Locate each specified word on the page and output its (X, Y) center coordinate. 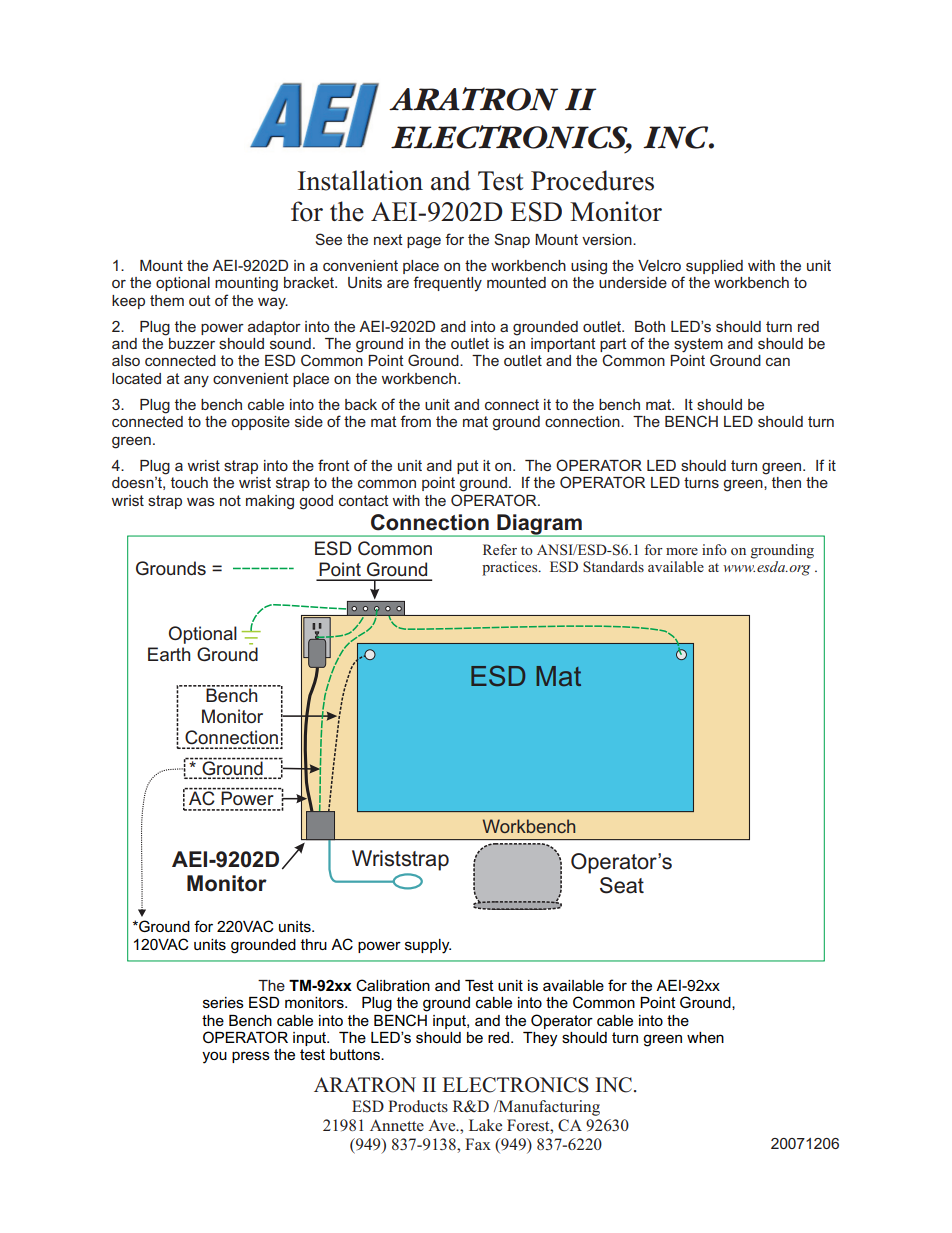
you (214, 1057)
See (329, 239)
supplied (714, 267)
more (682, 551)
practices (511, 568)
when (705, 1037)
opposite (260, 423)
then (786, 482)
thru (314, 944)
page (424, 242)
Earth (169, 654)
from (415, 421)
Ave (443, 1125)
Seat (622, 885)
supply (428, 946)
